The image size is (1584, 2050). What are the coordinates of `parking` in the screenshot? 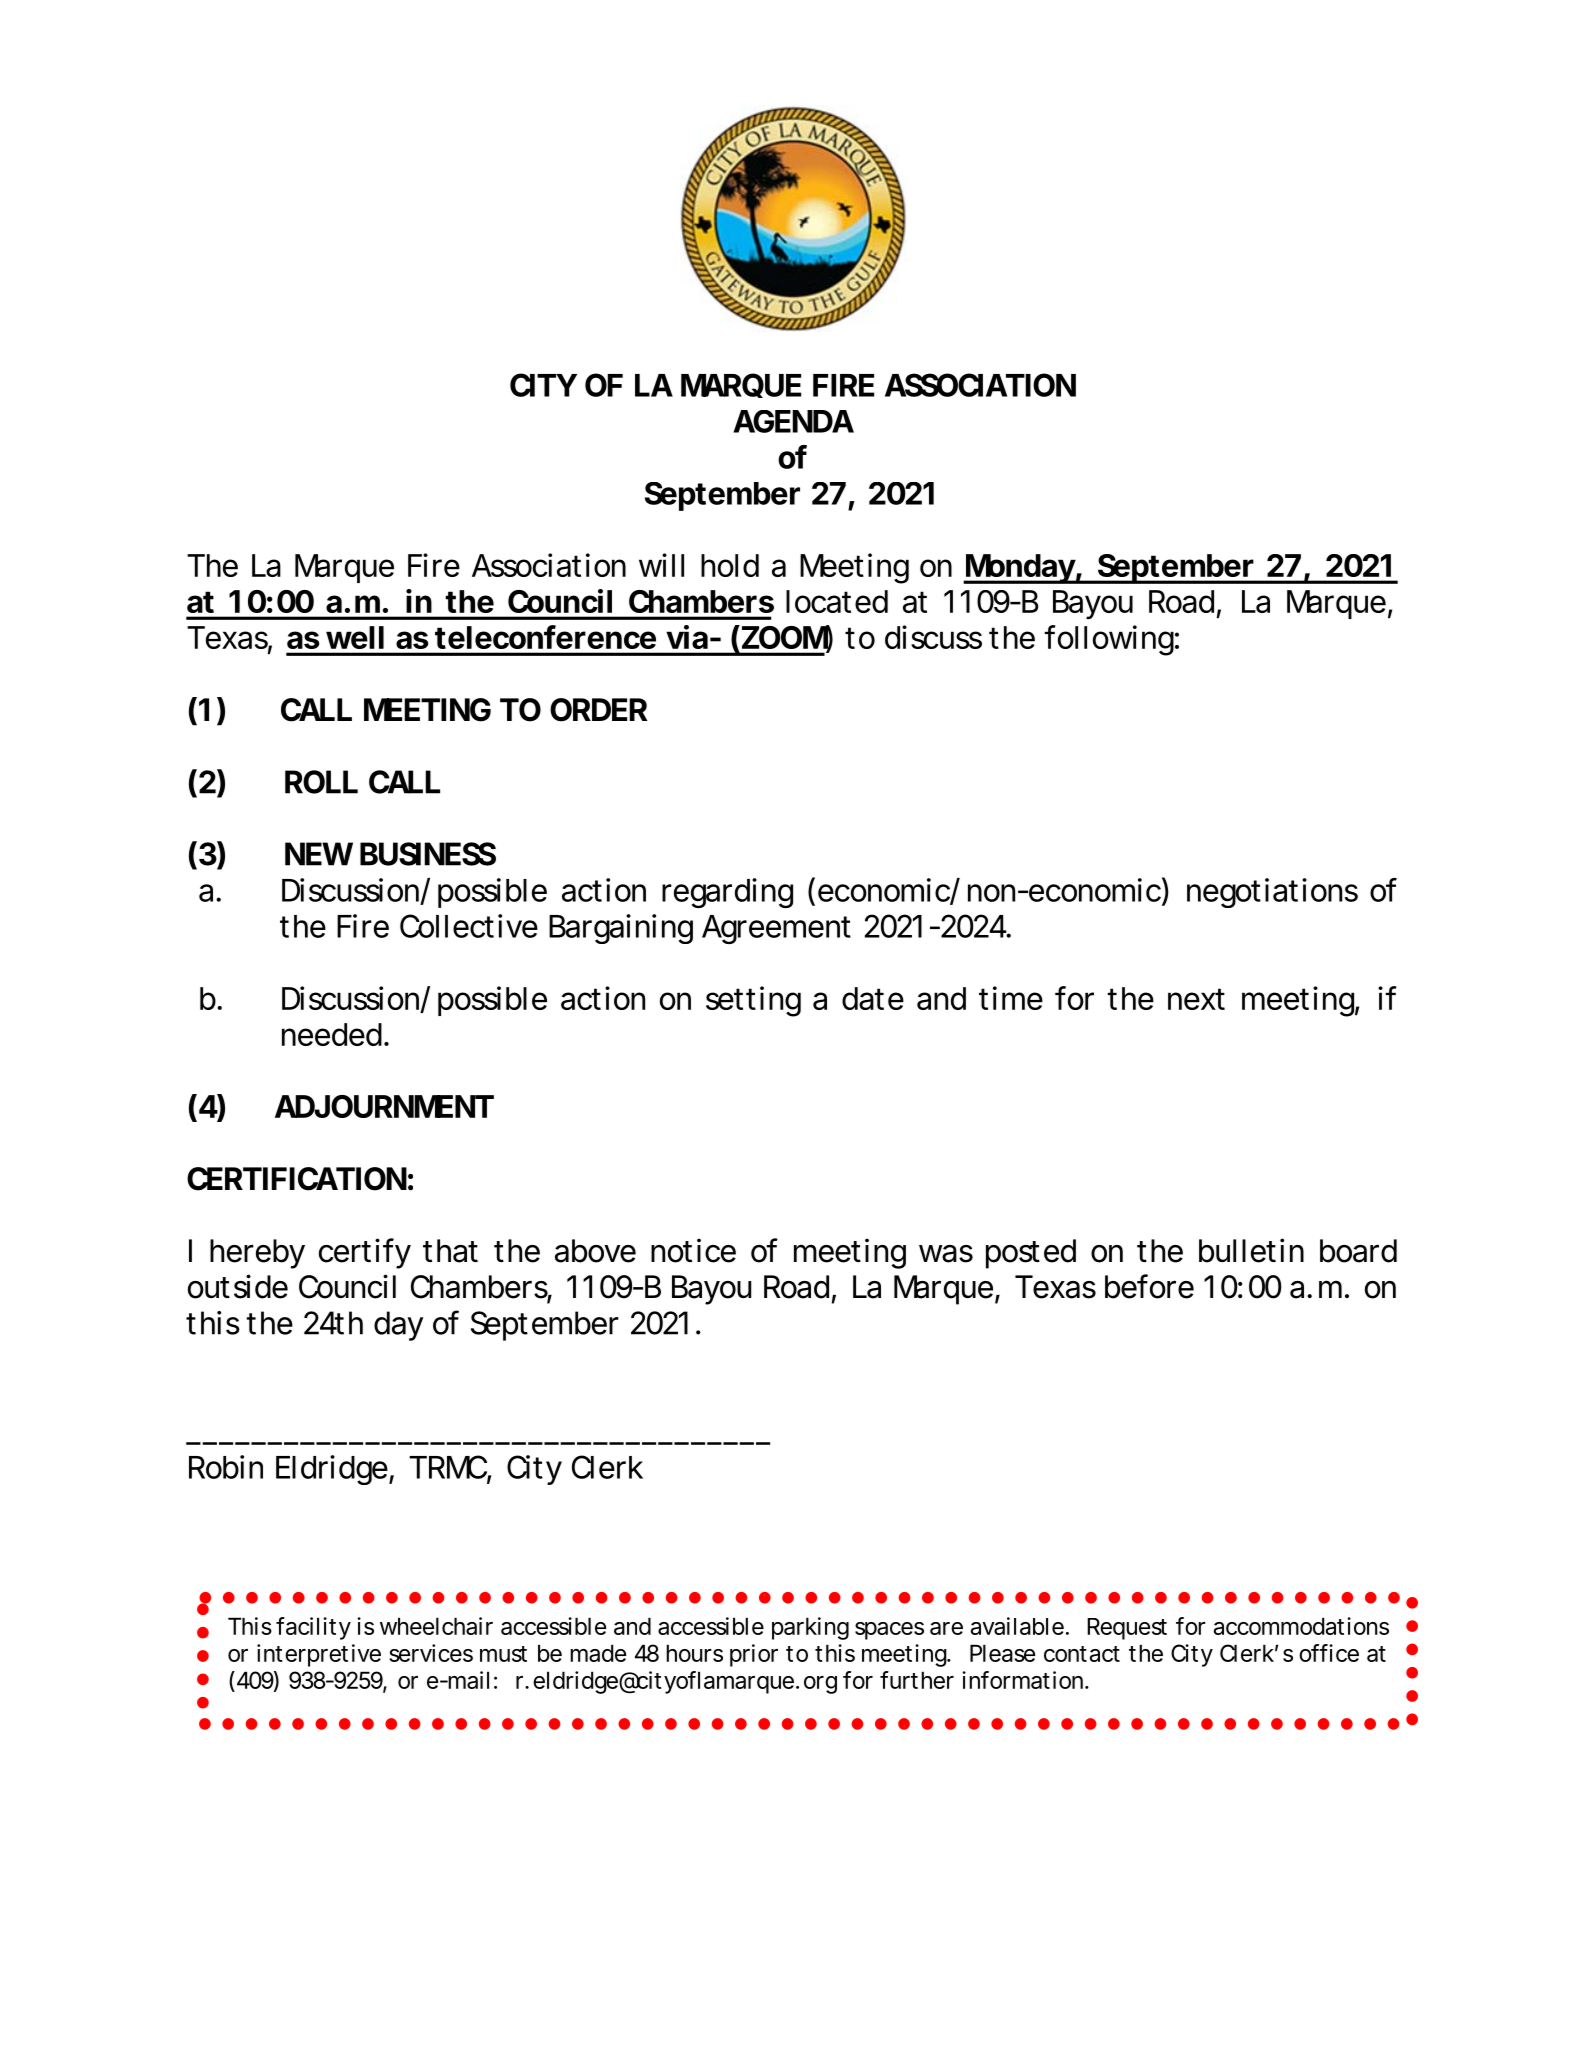 It's located at (810, 1628).
